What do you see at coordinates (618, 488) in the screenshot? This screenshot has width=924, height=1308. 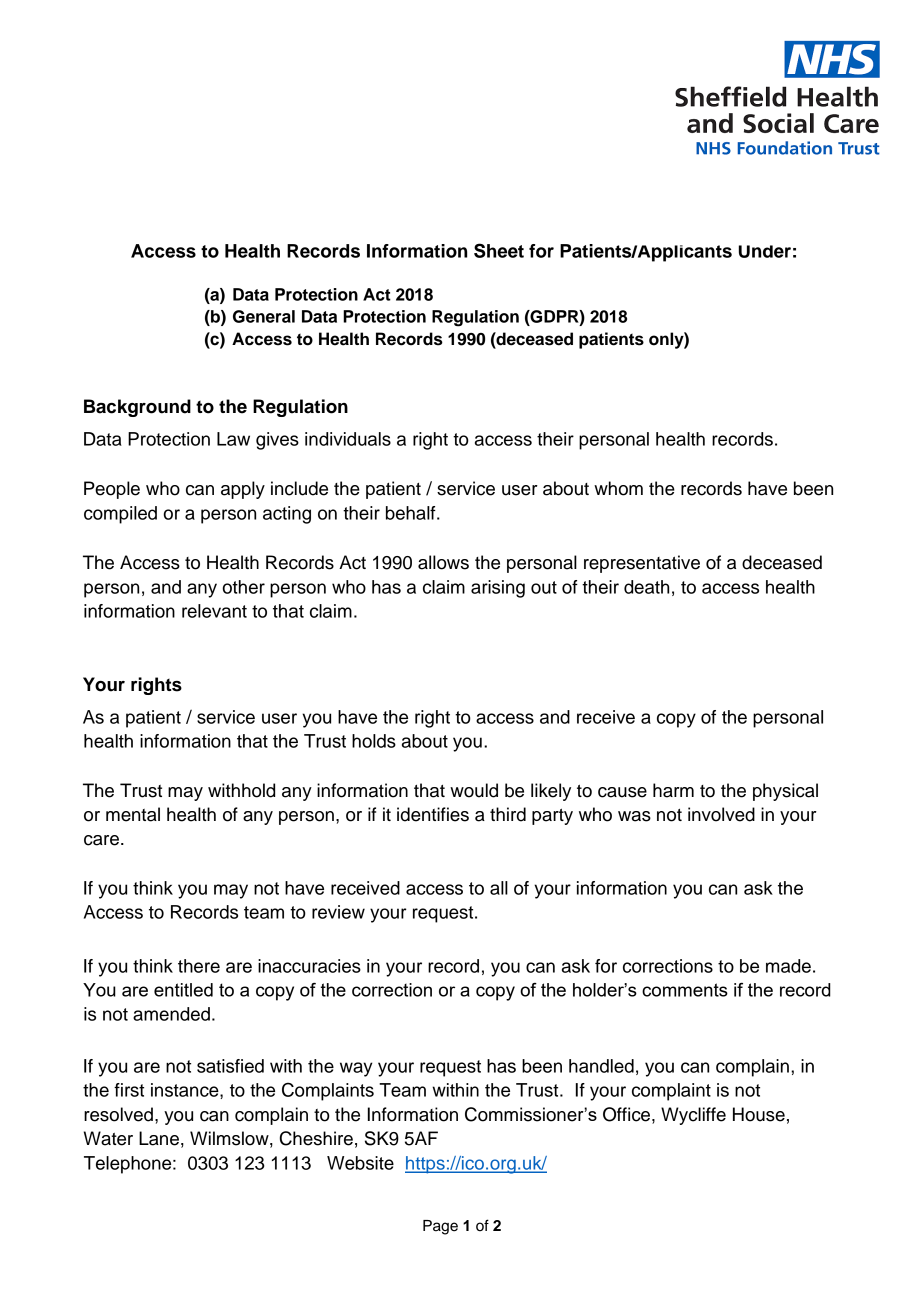 I see `whom` at bounding box center [618, 488].
